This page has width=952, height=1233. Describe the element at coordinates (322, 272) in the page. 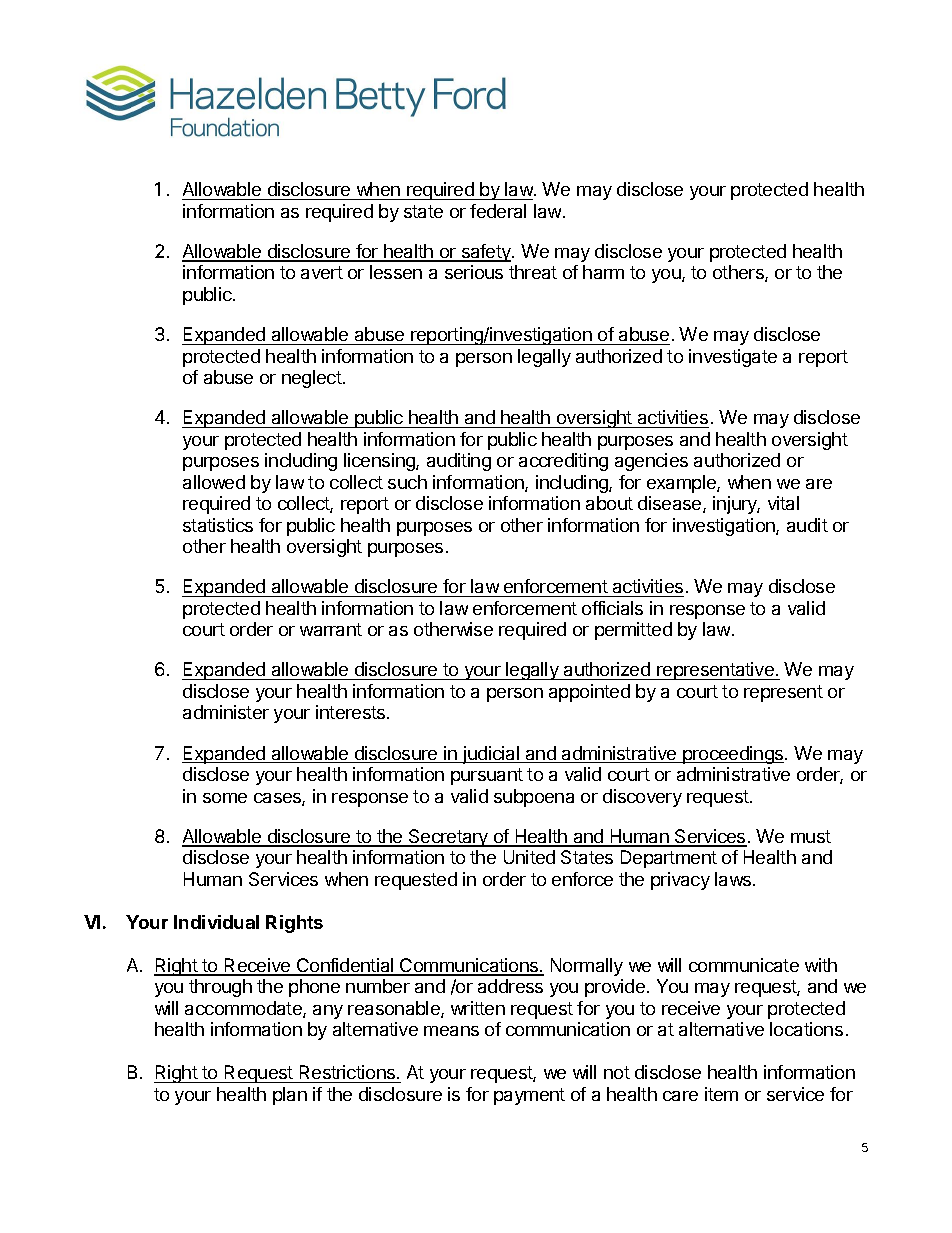

I see `avert` at that location.
